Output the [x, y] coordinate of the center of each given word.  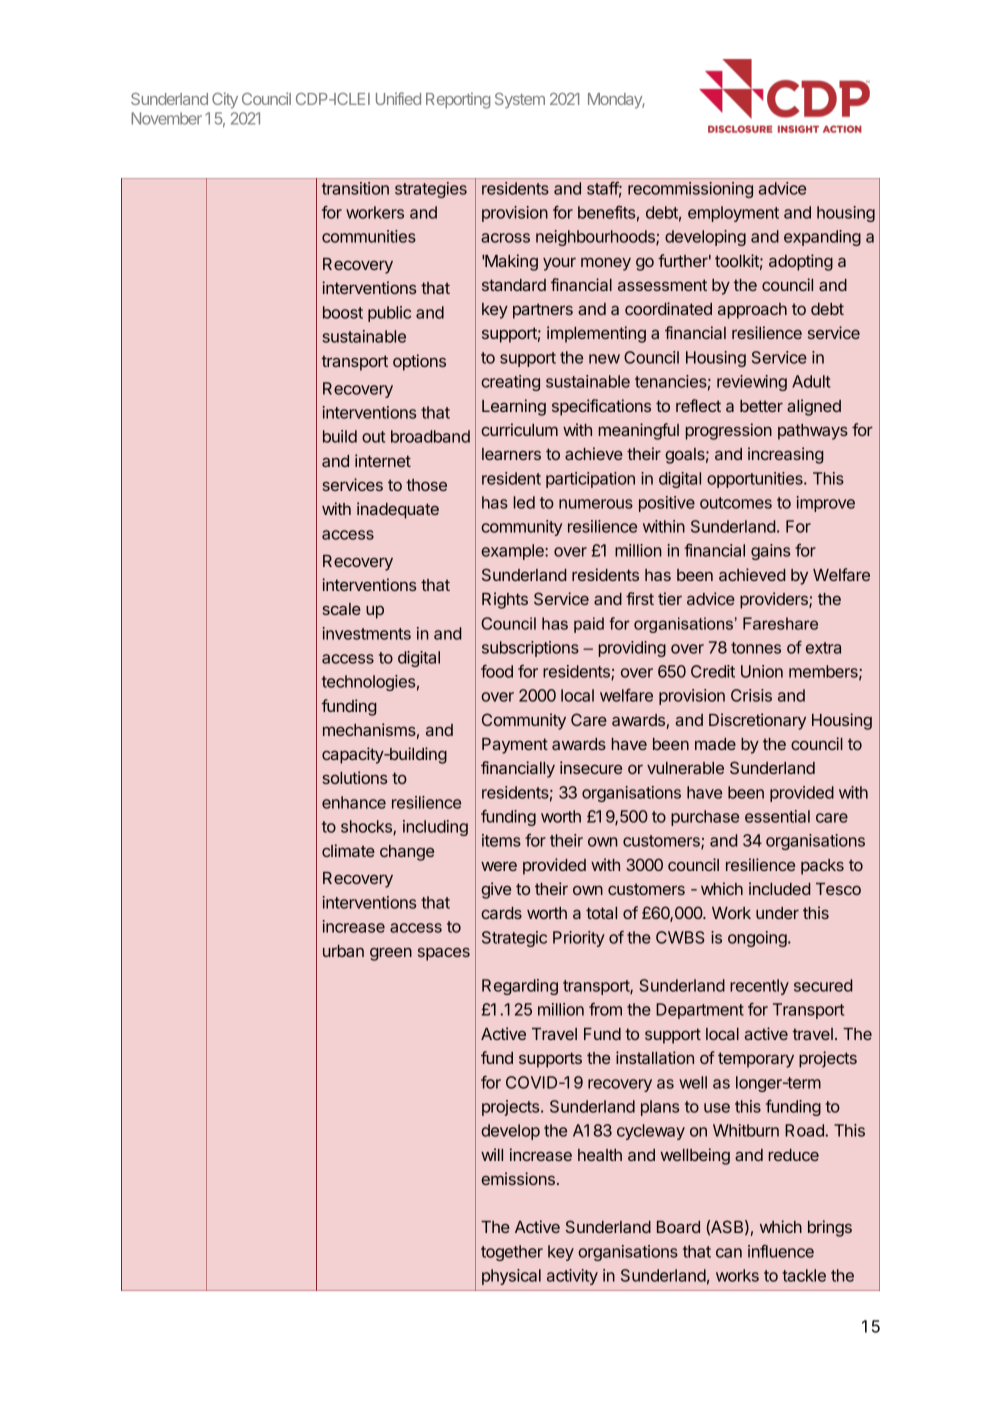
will [492, 1154]
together [512, 1253]
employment [733, 214]
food [497, 671]
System [520, 101]
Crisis [751, 695]
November [166, 118]
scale [342, 609]
